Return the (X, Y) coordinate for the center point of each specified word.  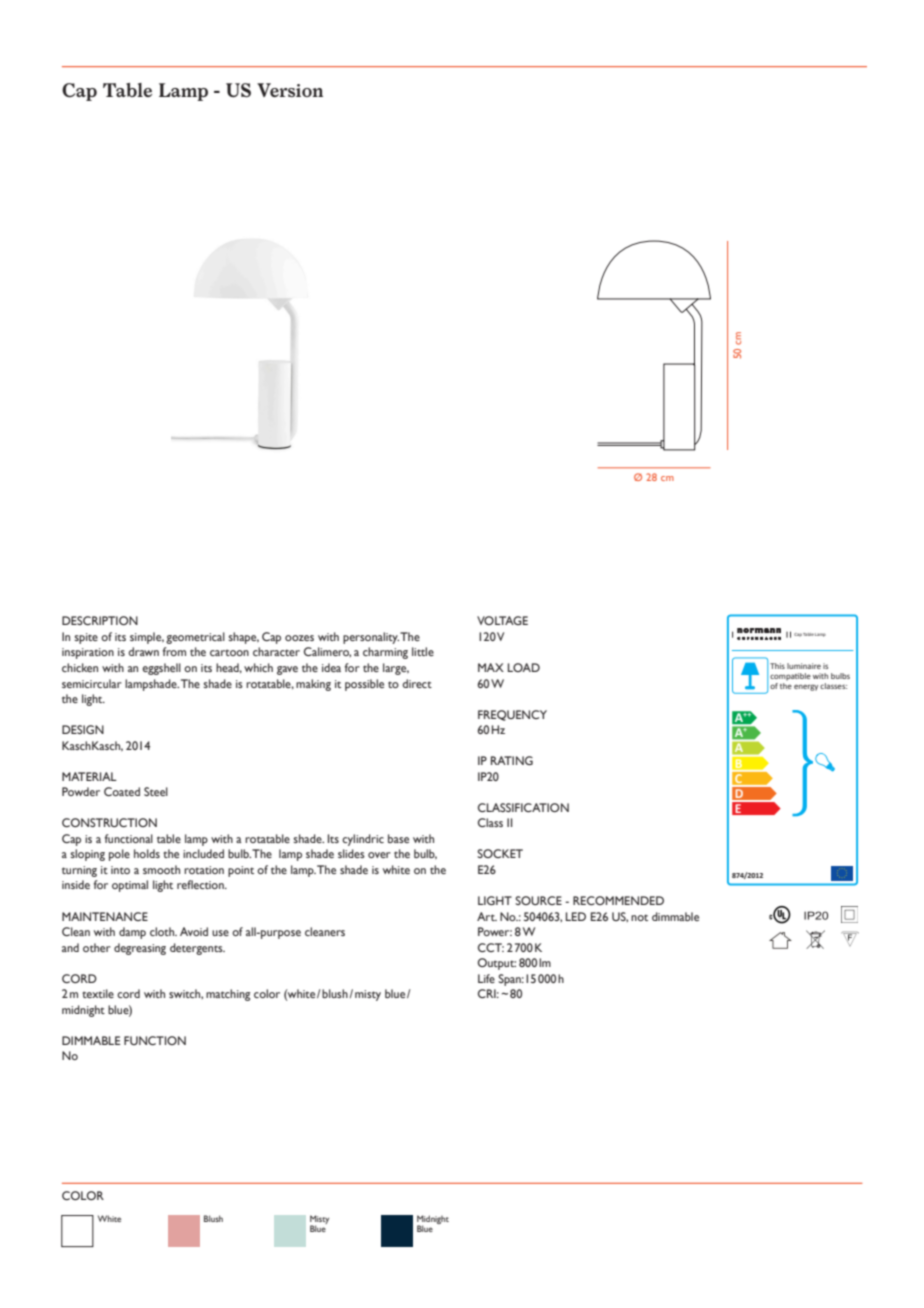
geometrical (195, 638)
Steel (156, 791)
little (423, 651)
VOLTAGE (502, 620)
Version (290, 90)
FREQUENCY (512, 715)
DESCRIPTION (100, 620)
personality (371, 638)
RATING (512, 760)
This (777, 666)
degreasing (140, 949)
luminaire (804, 666)
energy (806, 687)
